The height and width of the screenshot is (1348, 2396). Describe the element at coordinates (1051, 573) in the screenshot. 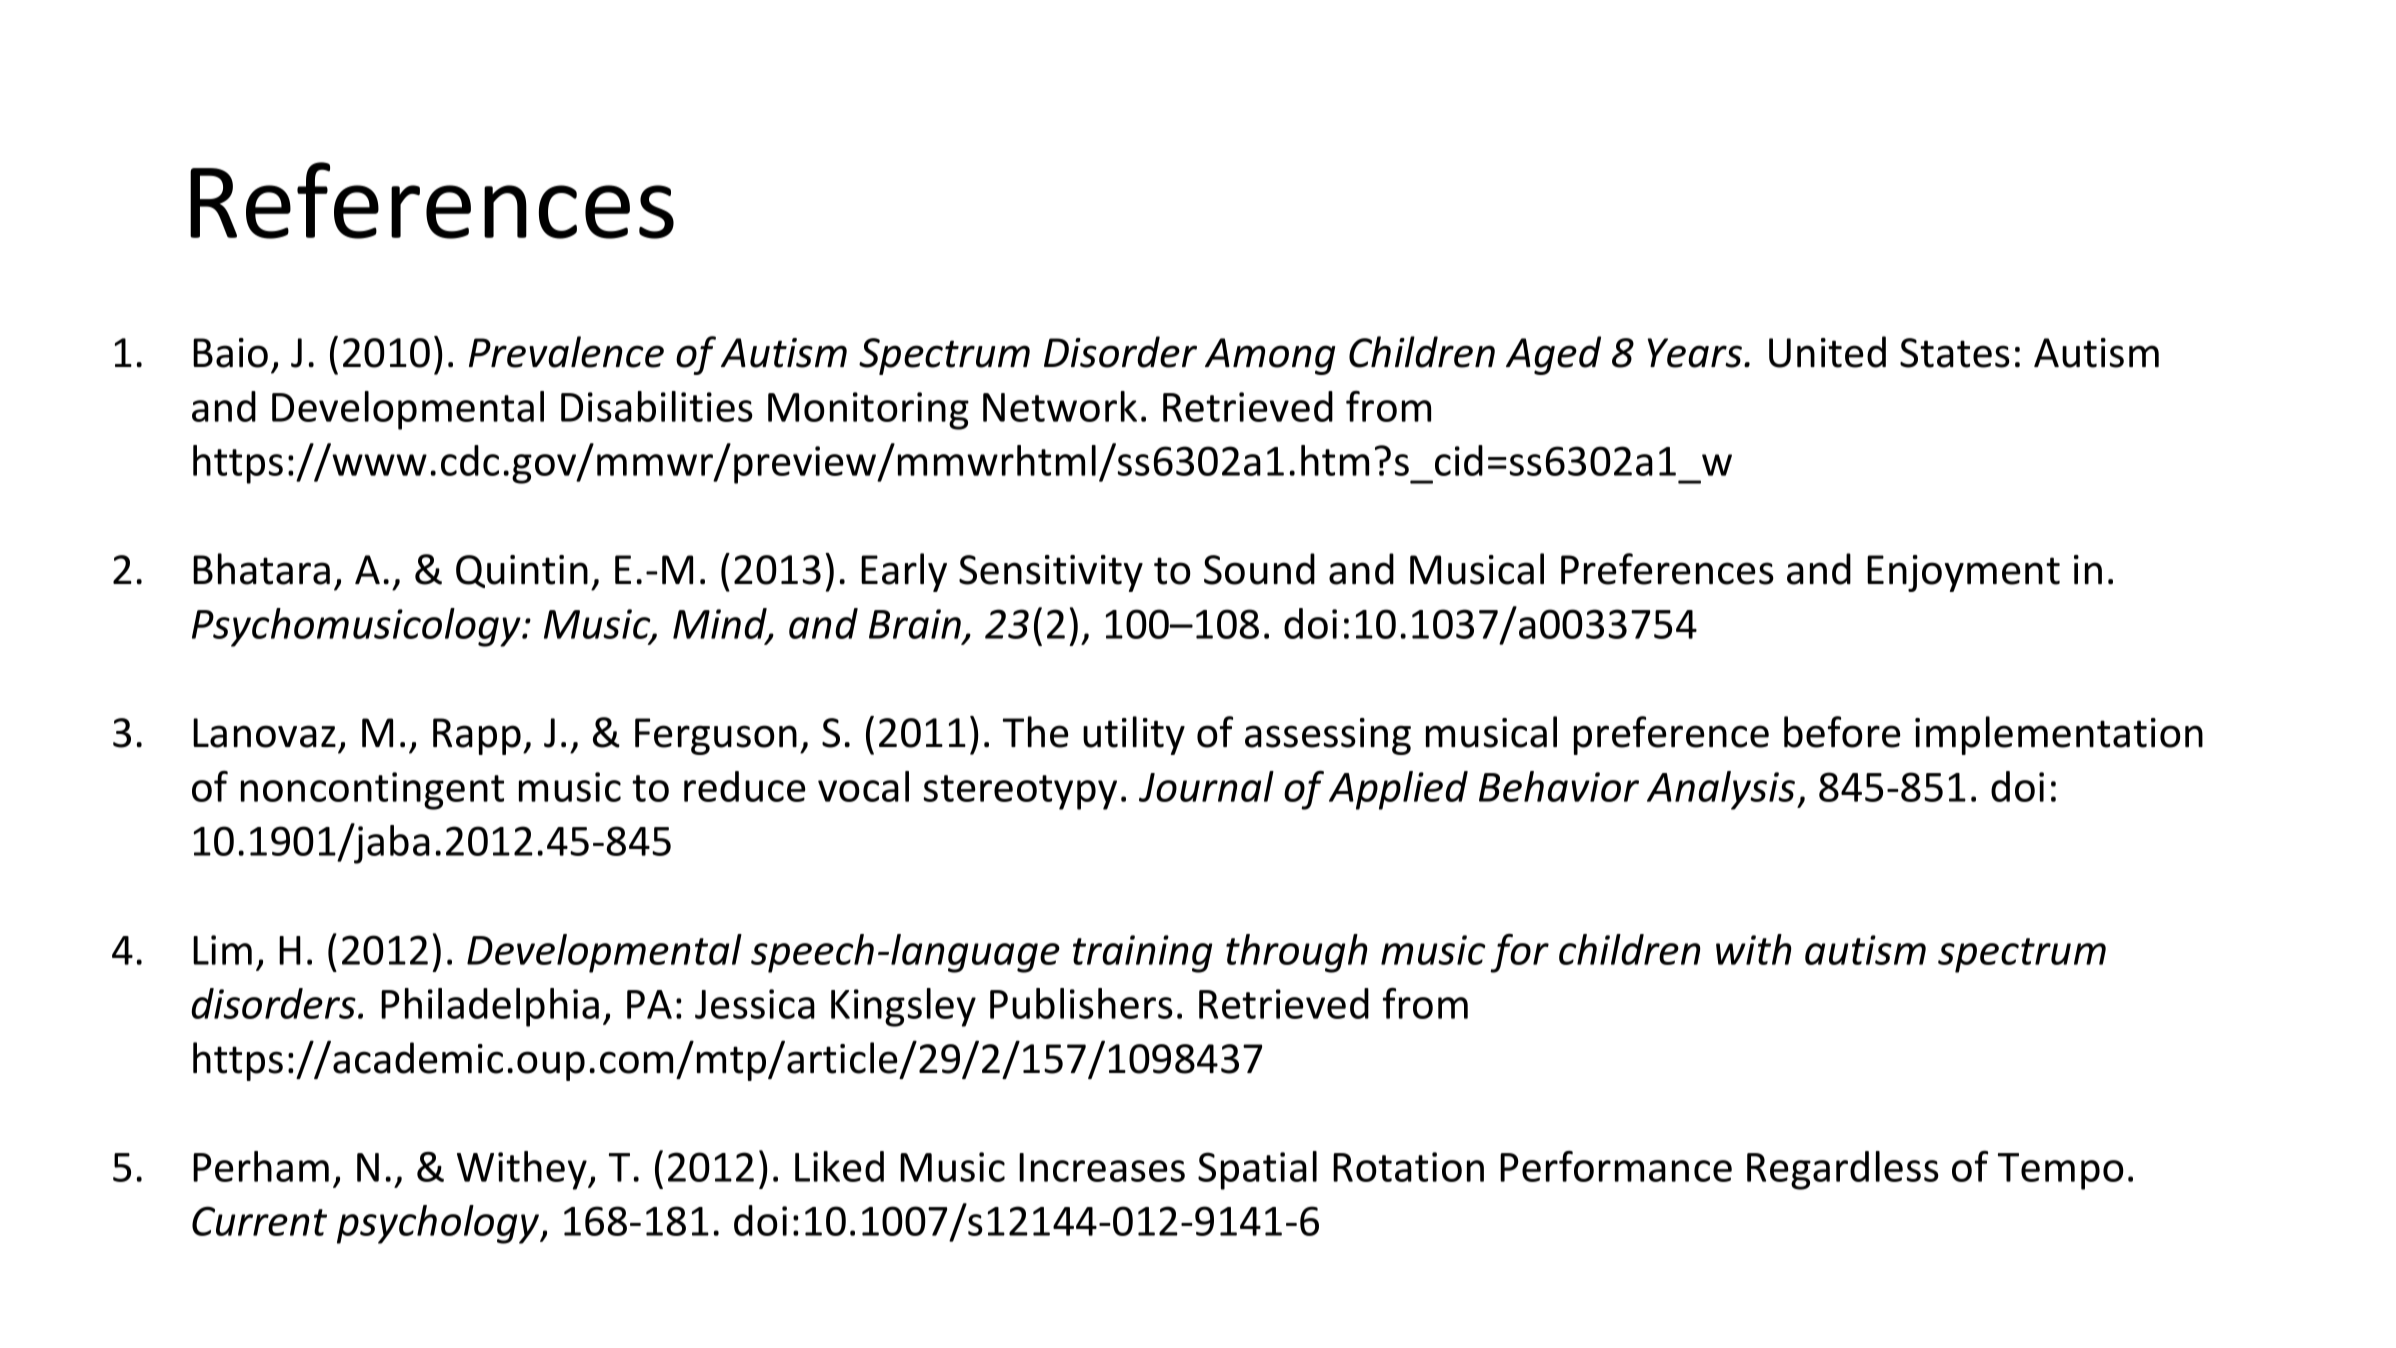

I see `Sensitivity` at that location.
